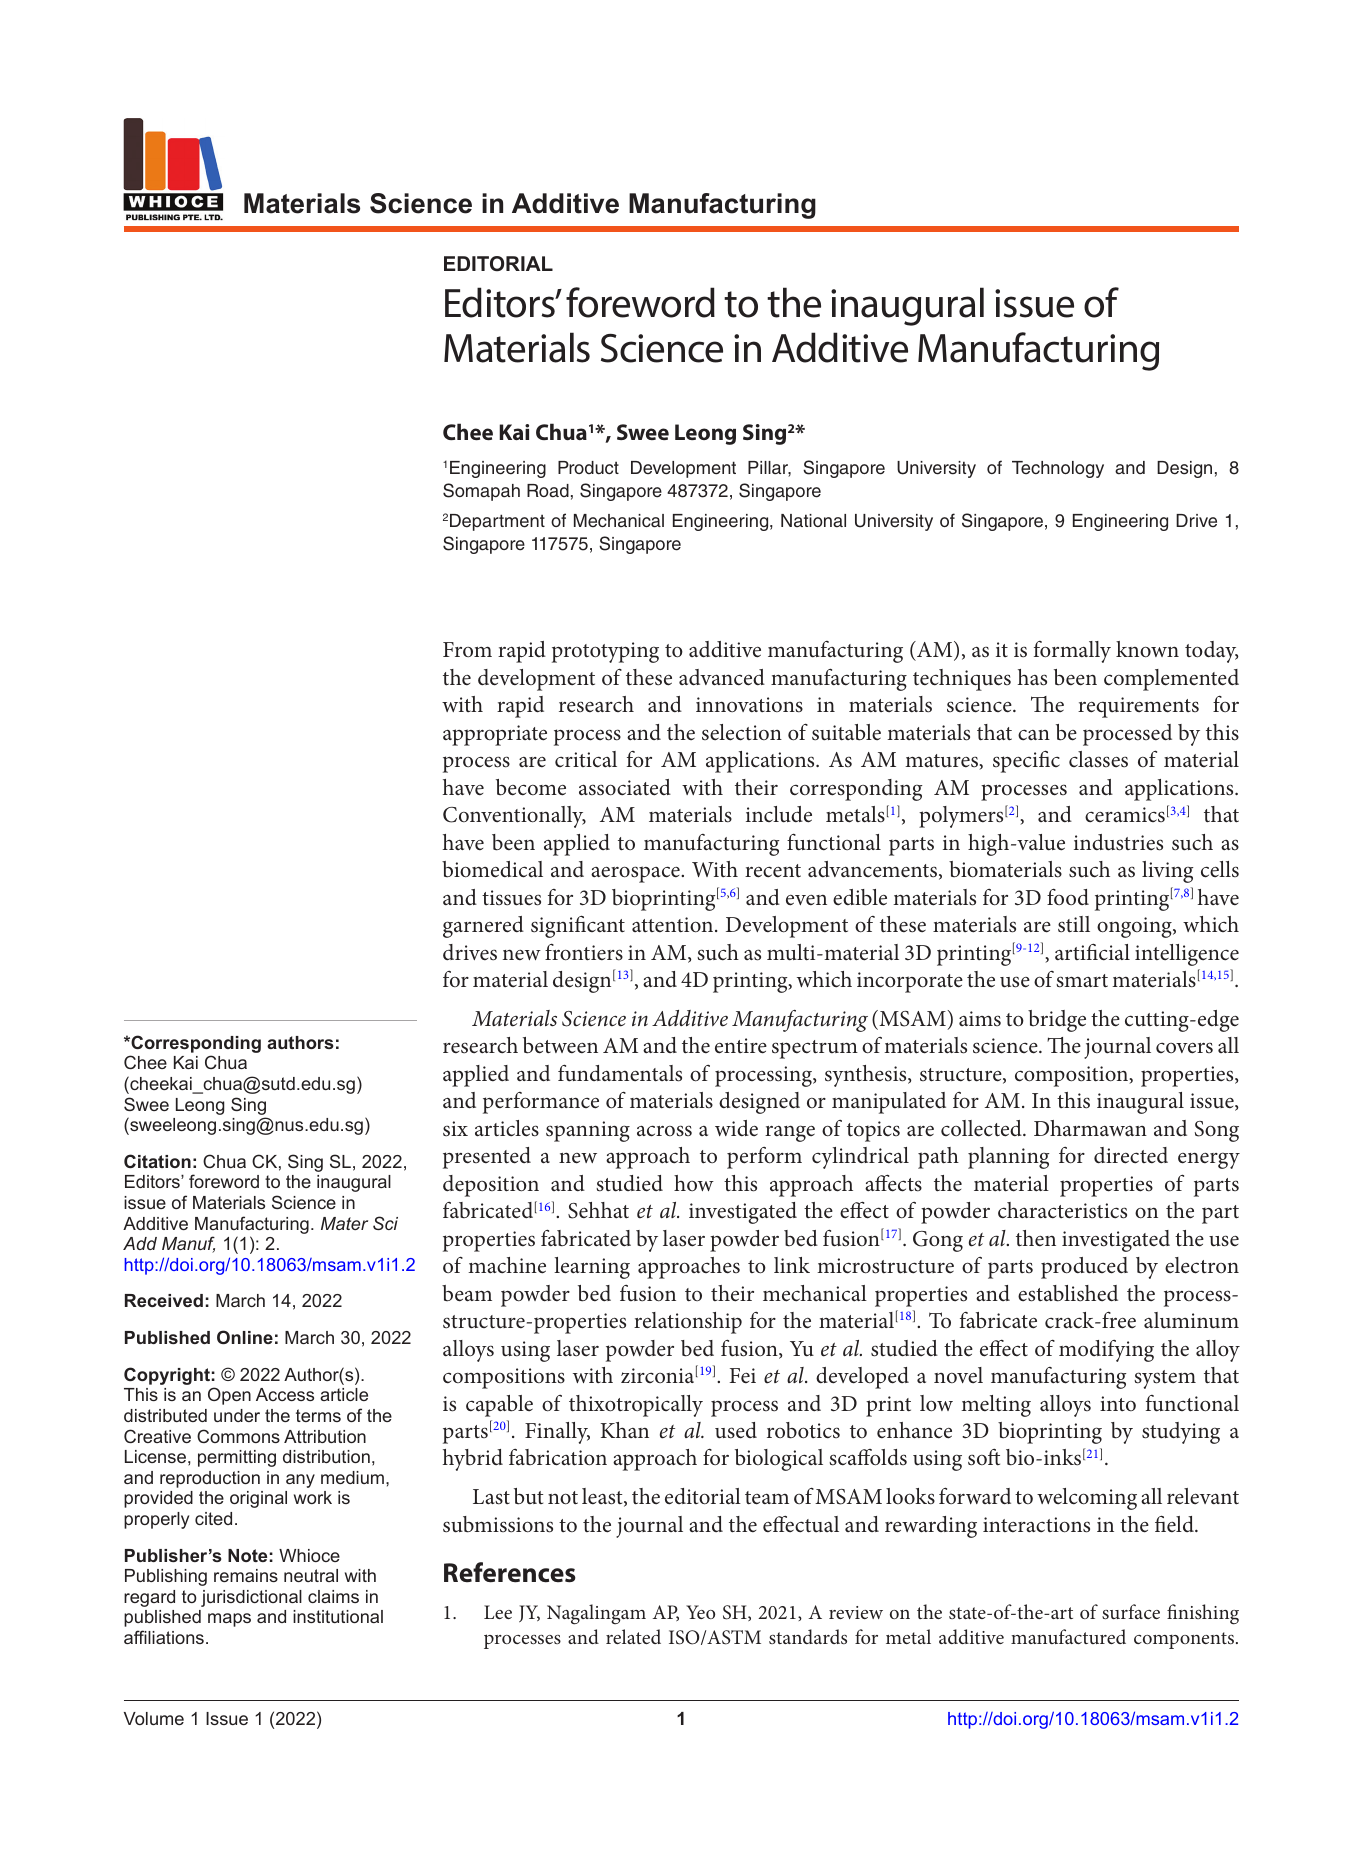 The height and width of the screenshot is (1849, 1363). Describe the element at coordinates (548, 491) in the screenshot. I see `Road` at that location.
